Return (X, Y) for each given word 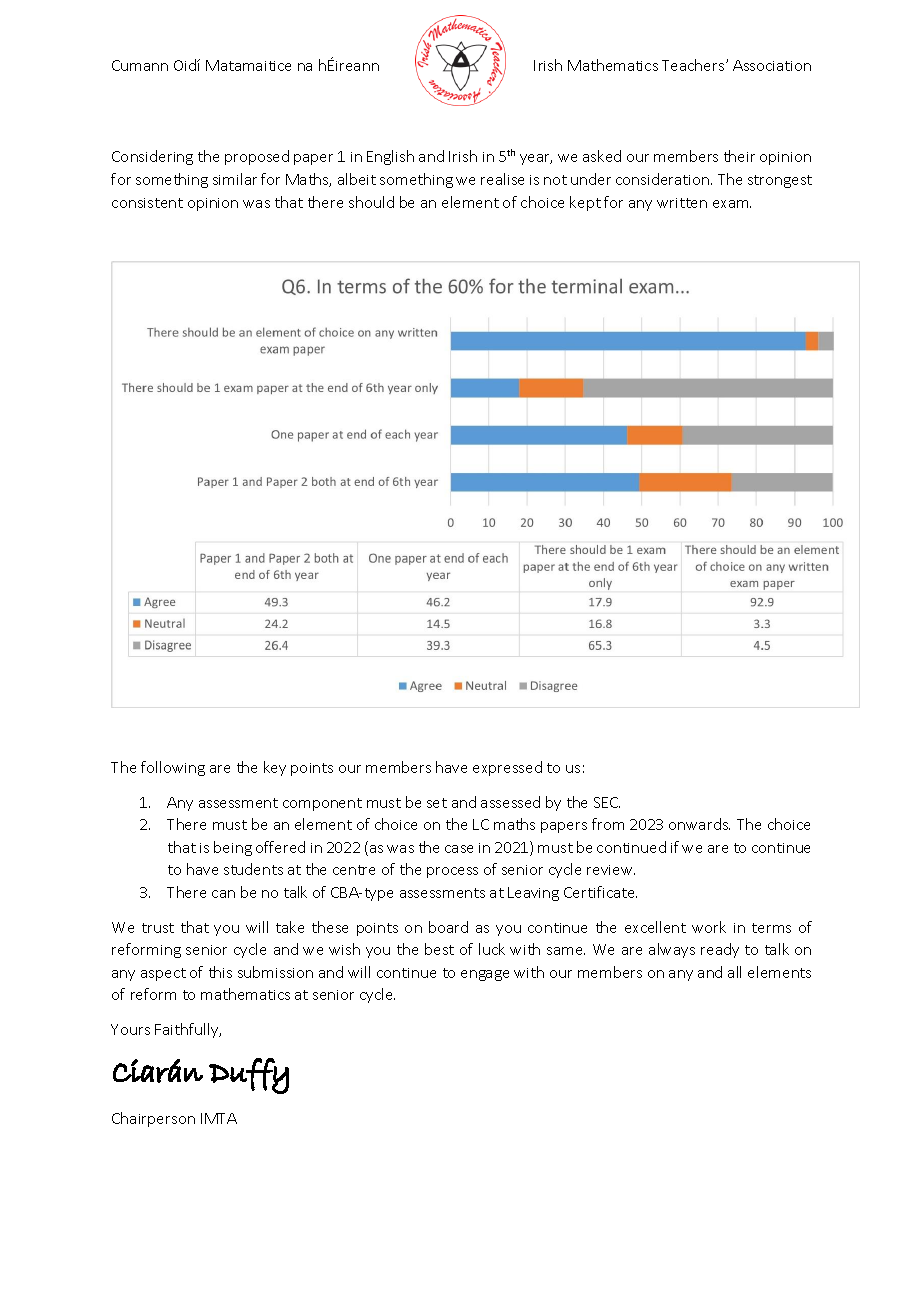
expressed (507, 768)
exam (732, 204)
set (437, 803)
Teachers (694, 65)
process (452, 872)
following (173, 768)
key (275, 768)
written (682, 203)
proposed (257, 157)
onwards (699, 824)
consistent (147, 203)
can (223, 894)
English (390, 157)
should (371, 202)
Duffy (249, 1076)
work (709, 927)
